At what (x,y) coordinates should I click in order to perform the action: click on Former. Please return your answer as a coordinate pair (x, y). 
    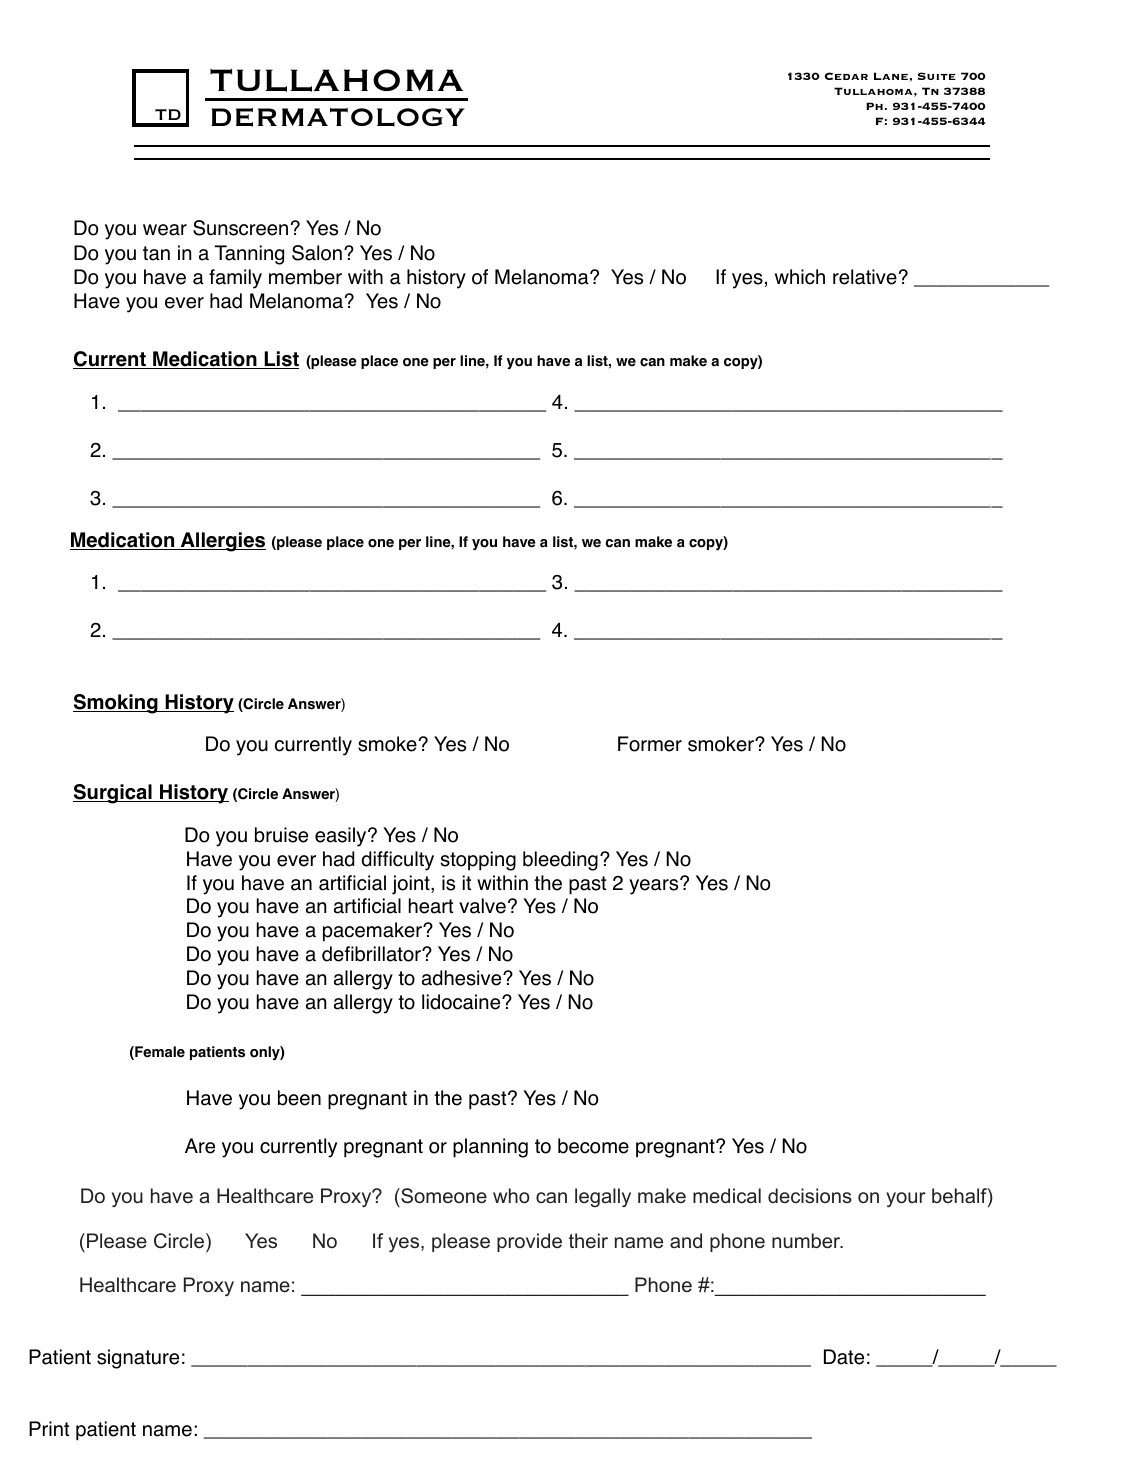
    Looking at the image, I should click on (650, 744).
